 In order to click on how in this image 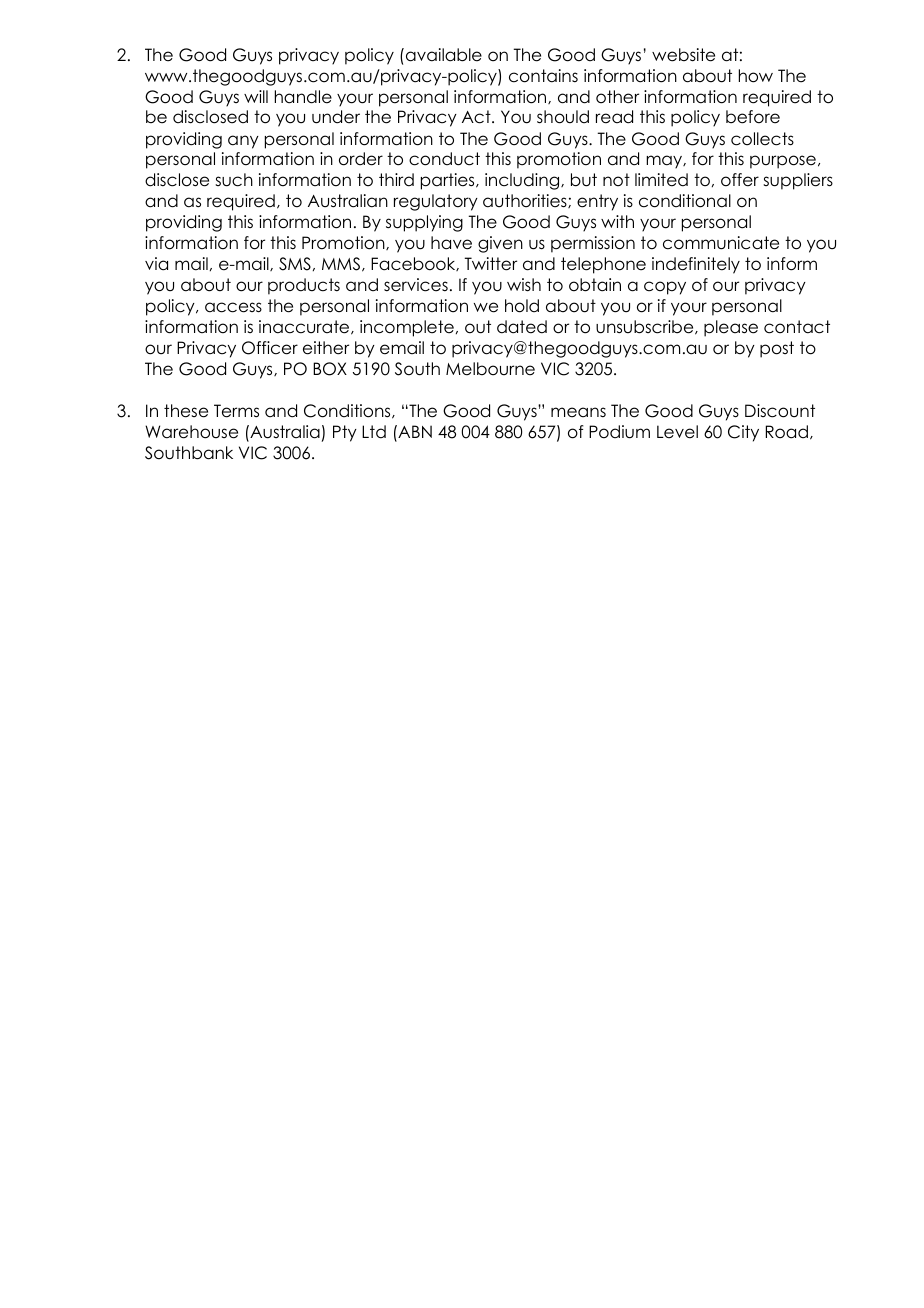, I will do `click(756, 76)`.
